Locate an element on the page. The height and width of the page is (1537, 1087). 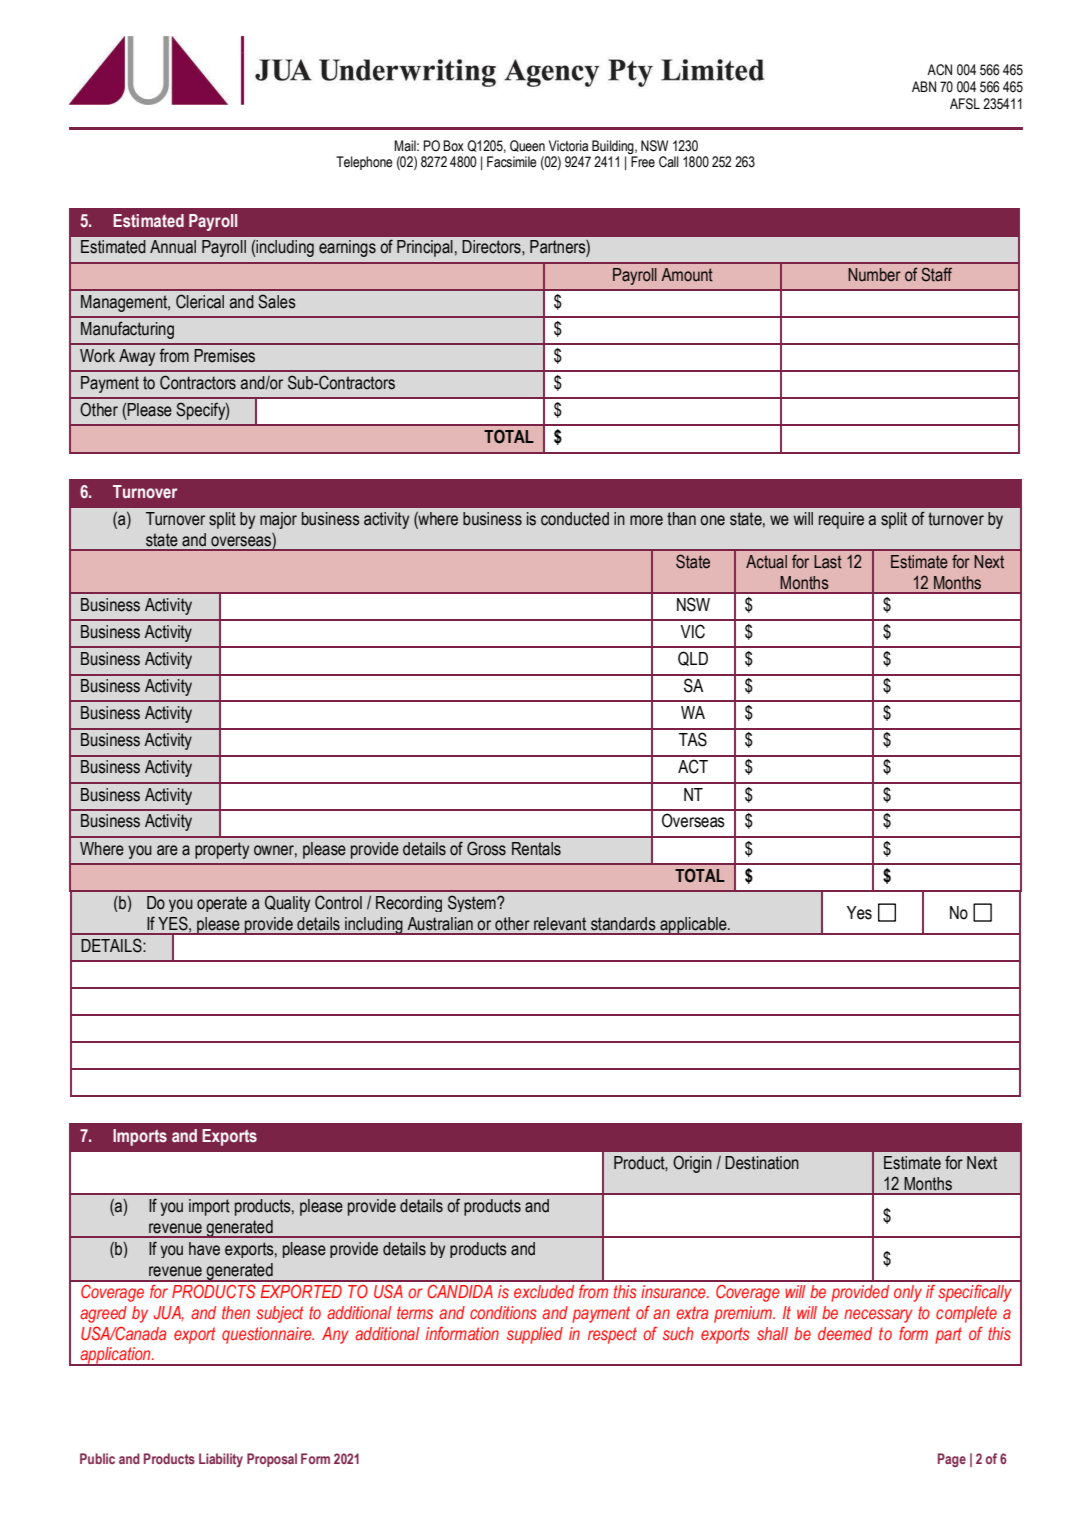
Rentals is located at coordinates (536, 849).
